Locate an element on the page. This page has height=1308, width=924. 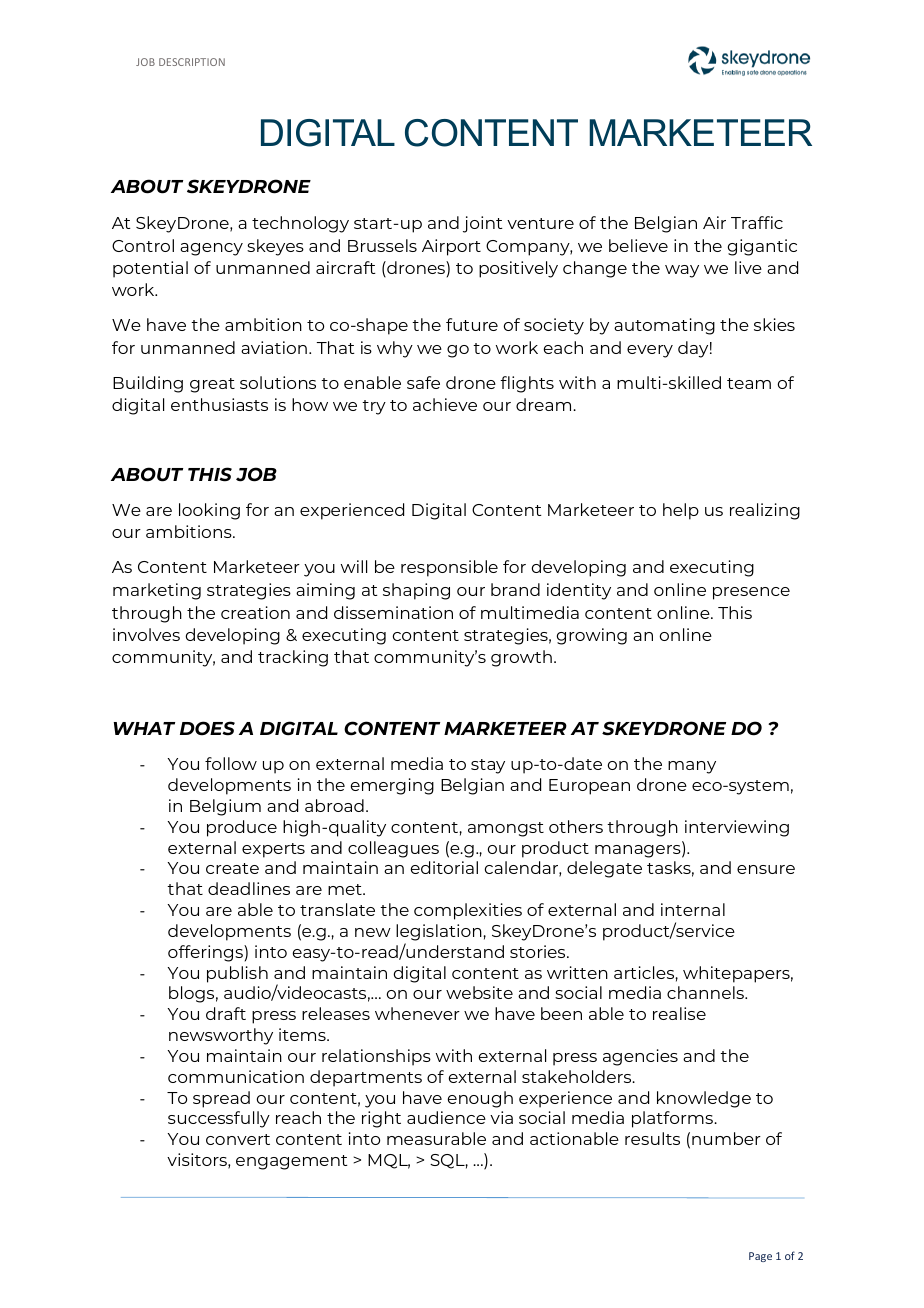
website is located at coordinates (479, 992).
